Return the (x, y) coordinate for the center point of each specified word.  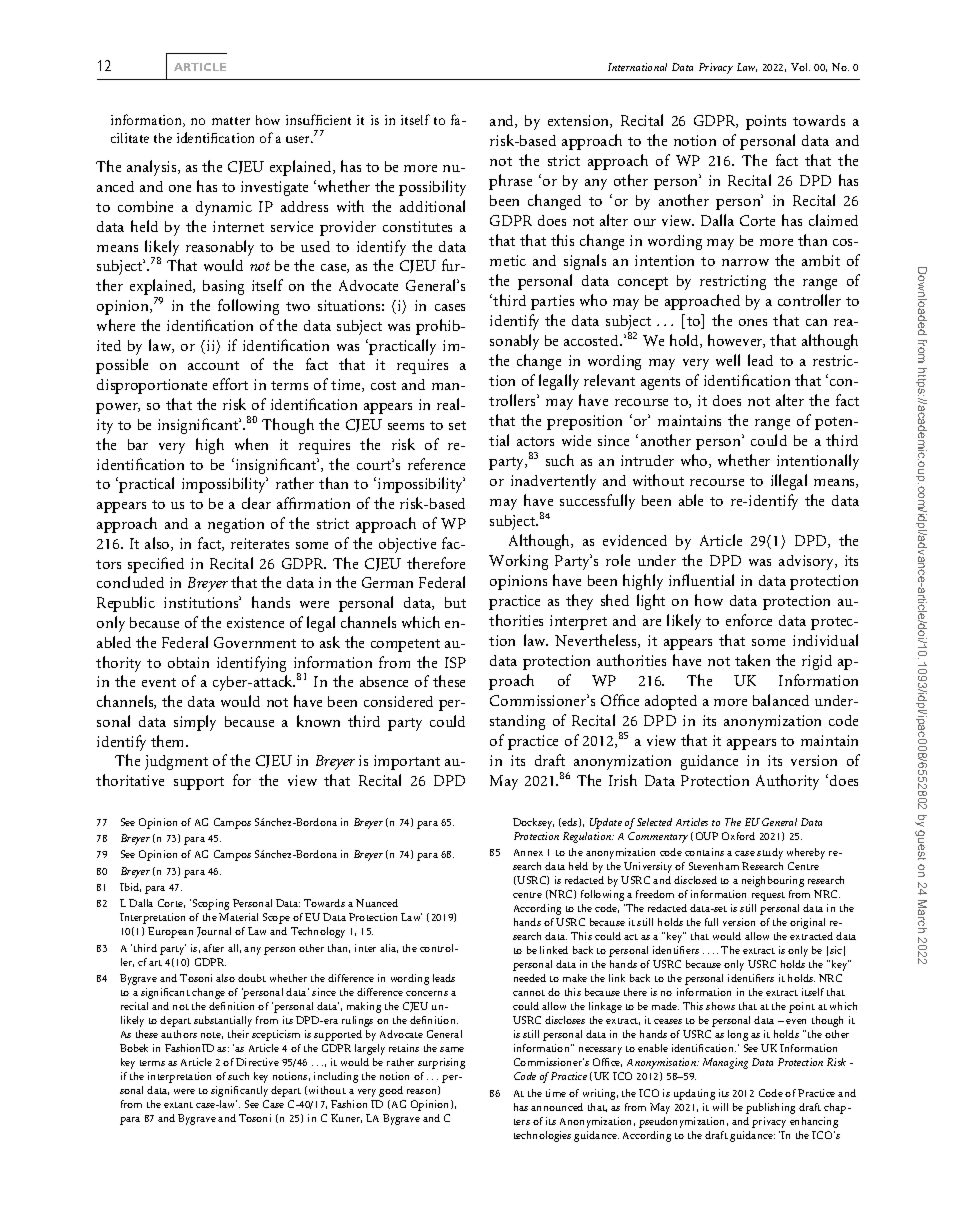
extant (178, 1105)
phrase (510, 182)
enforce (749, 620)
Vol (800, 67)
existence (255, 622)
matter (231, 121)
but (455, 602)
